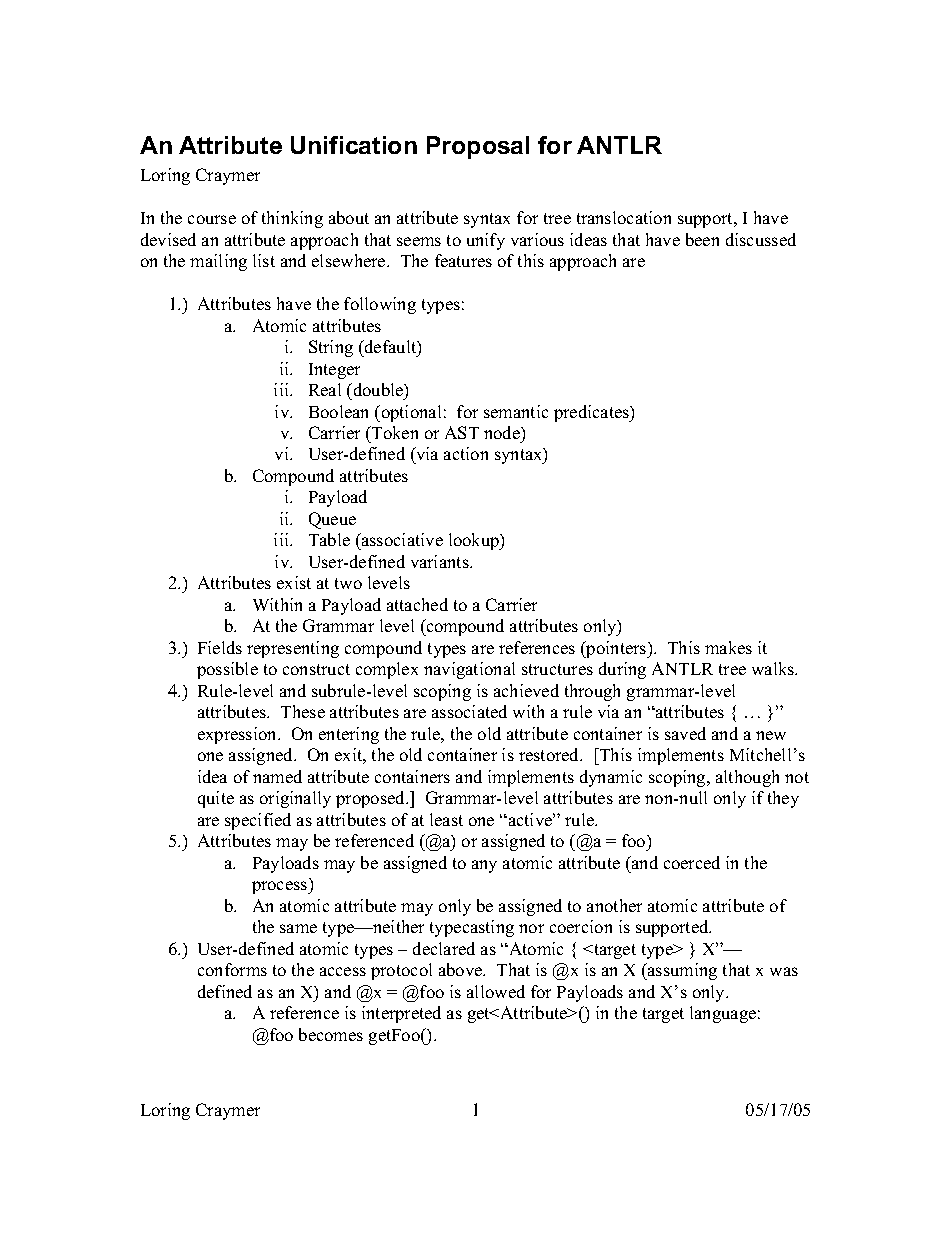 The width and height of the page is (952, 1233). Describe the element at coordinates (441, 561) in the page. I see `variants` at that location.
